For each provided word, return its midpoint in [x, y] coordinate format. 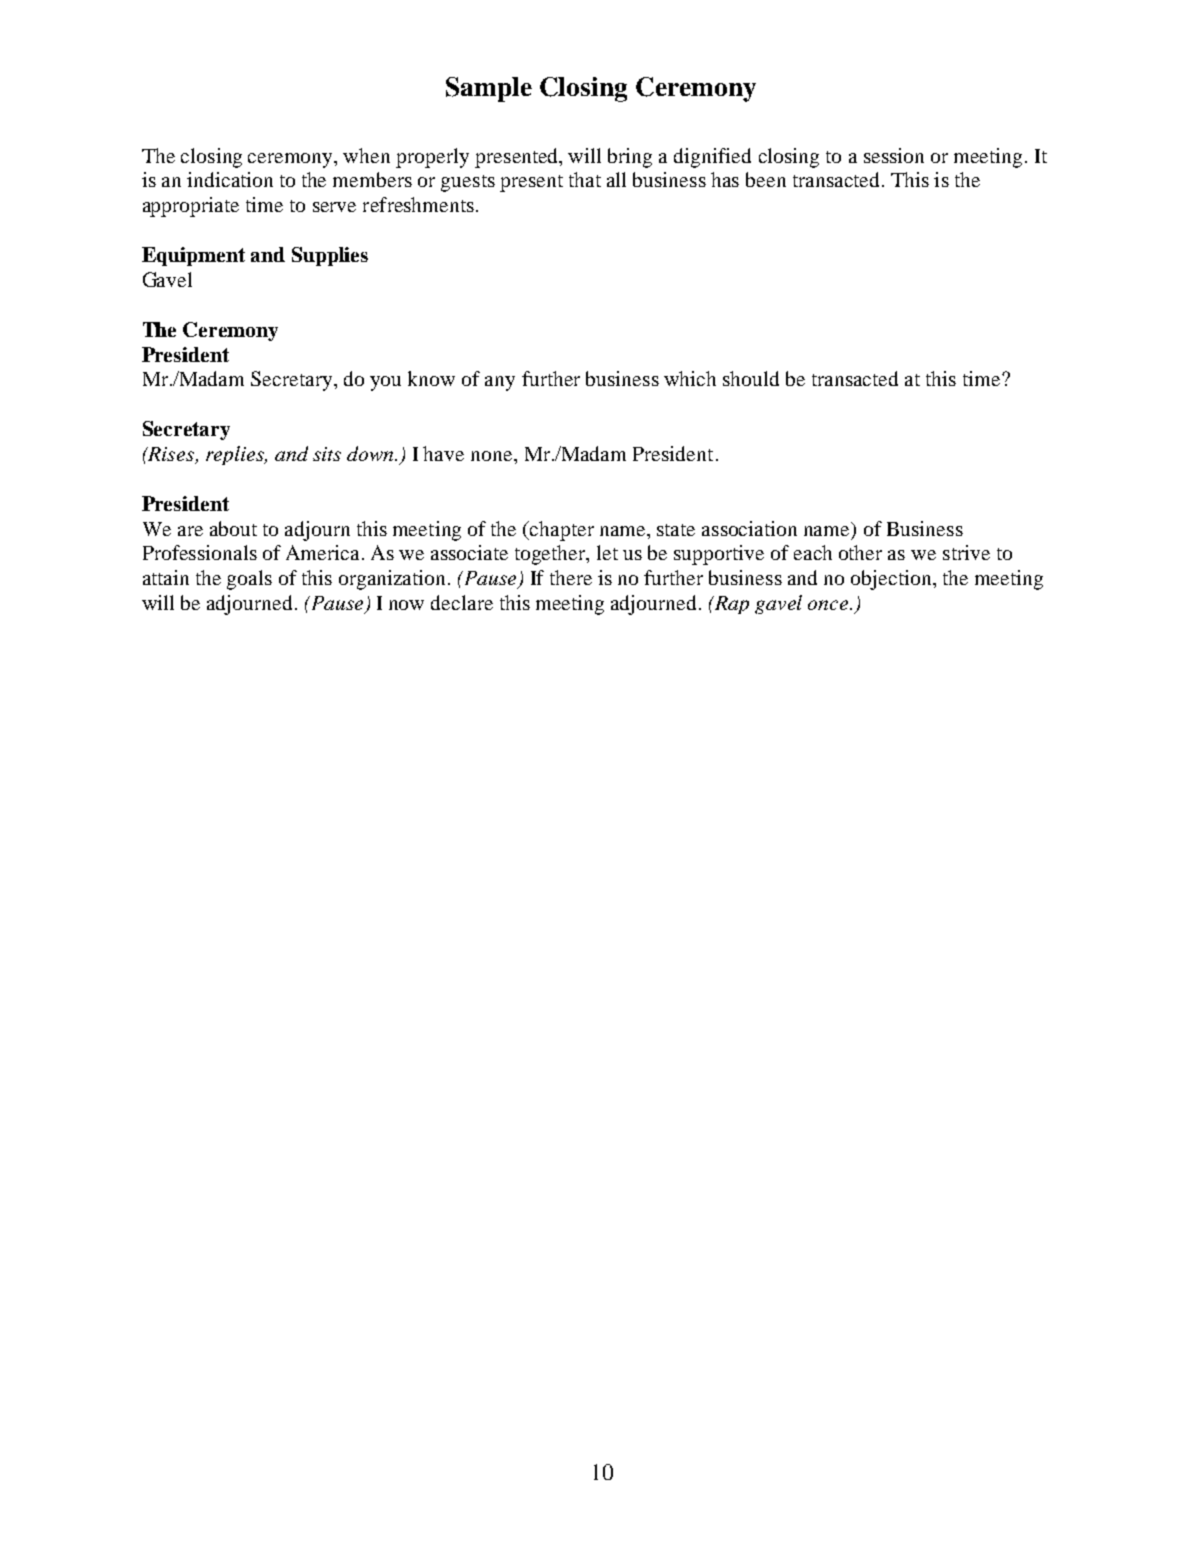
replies [236, 455]
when [366, 155]
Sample [489, 89]
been [766, 179]
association [749, 528]
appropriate [191, 207]
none [493, 456]
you [385, 383]
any [500, 383]
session [894, 155]
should [751, 378]
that [585, 179]
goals [249, 580]
